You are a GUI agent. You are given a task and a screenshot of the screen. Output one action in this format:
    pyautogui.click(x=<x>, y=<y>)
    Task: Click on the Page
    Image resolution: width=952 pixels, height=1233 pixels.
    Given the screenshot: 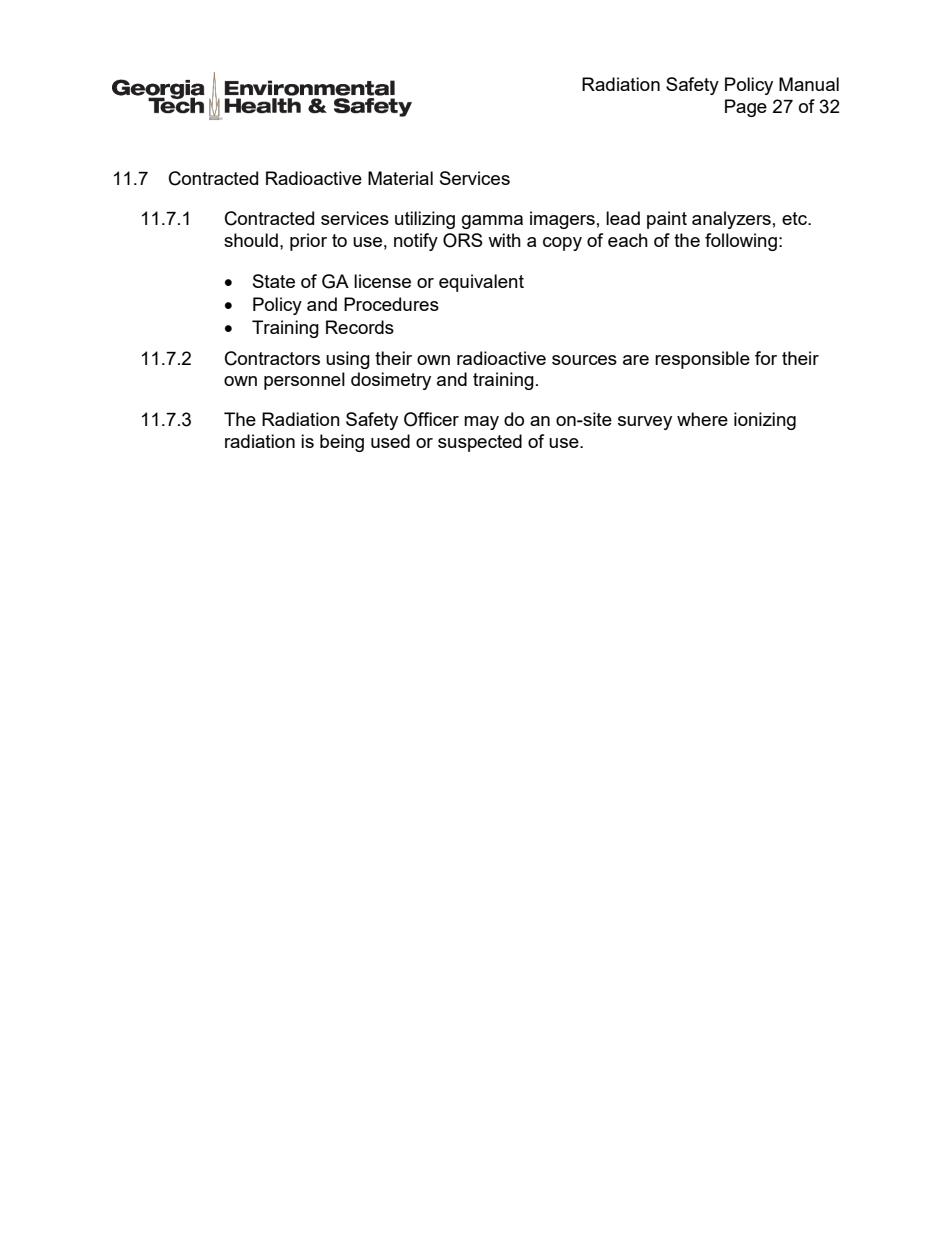 What is the action you would take?
    pyautogui.click(x=746, y=108)
